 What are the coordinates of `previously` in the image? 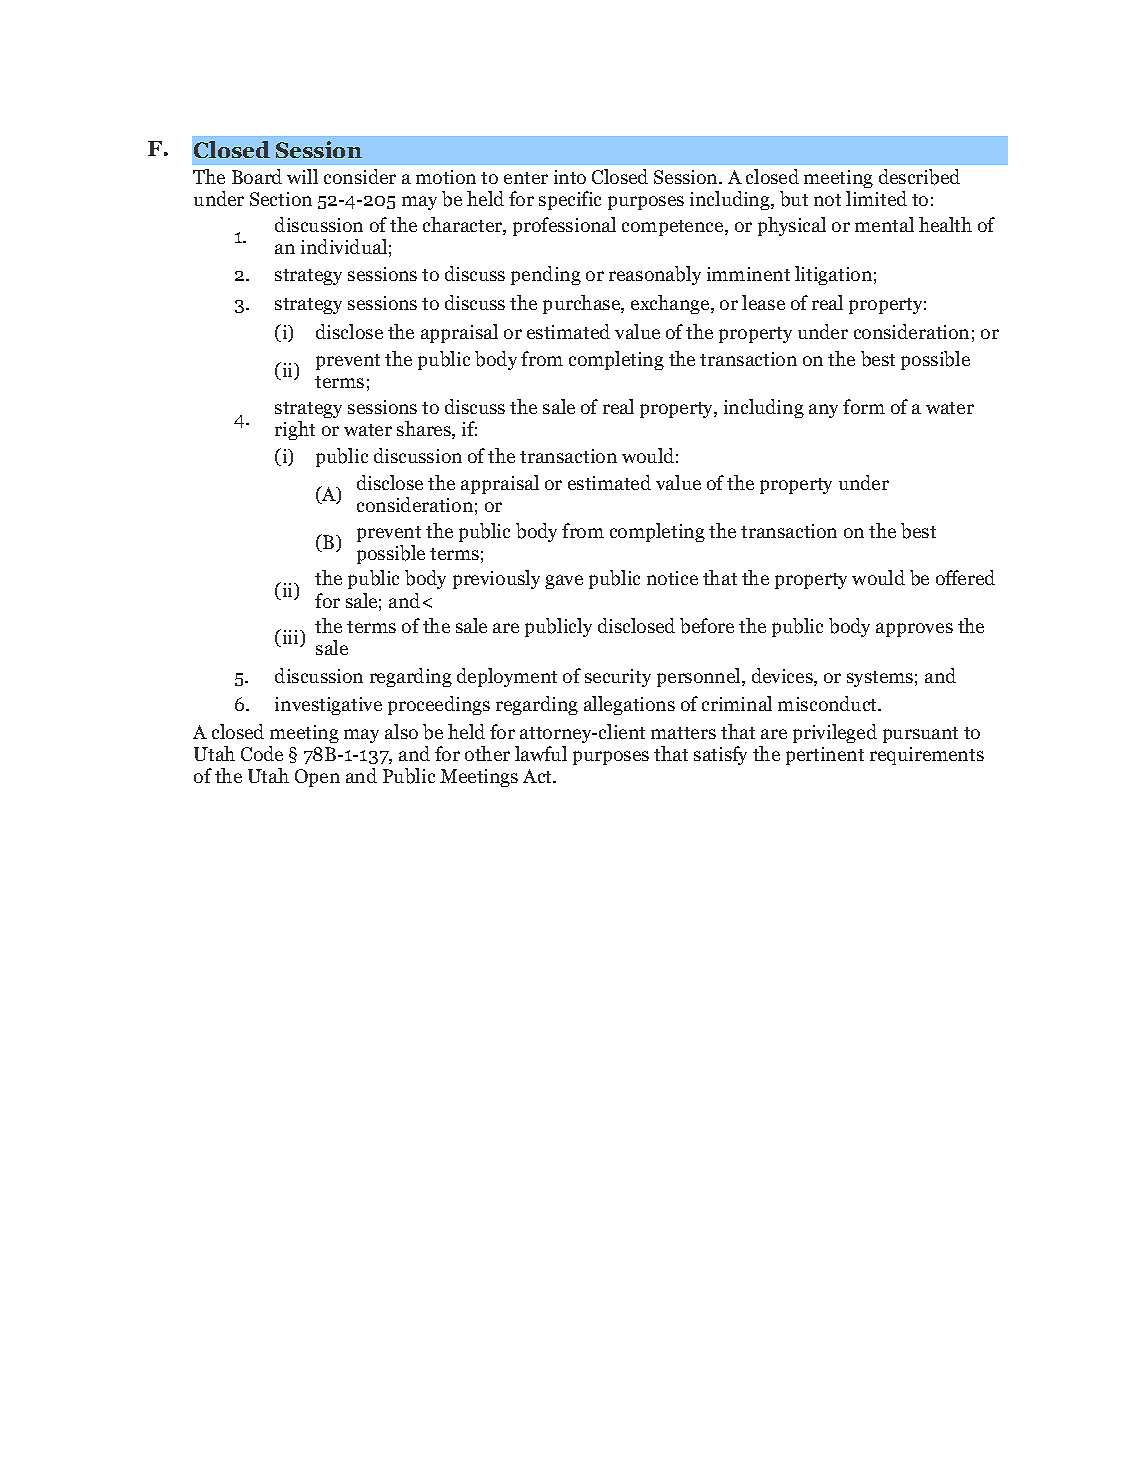 It's located at (496, 579).
